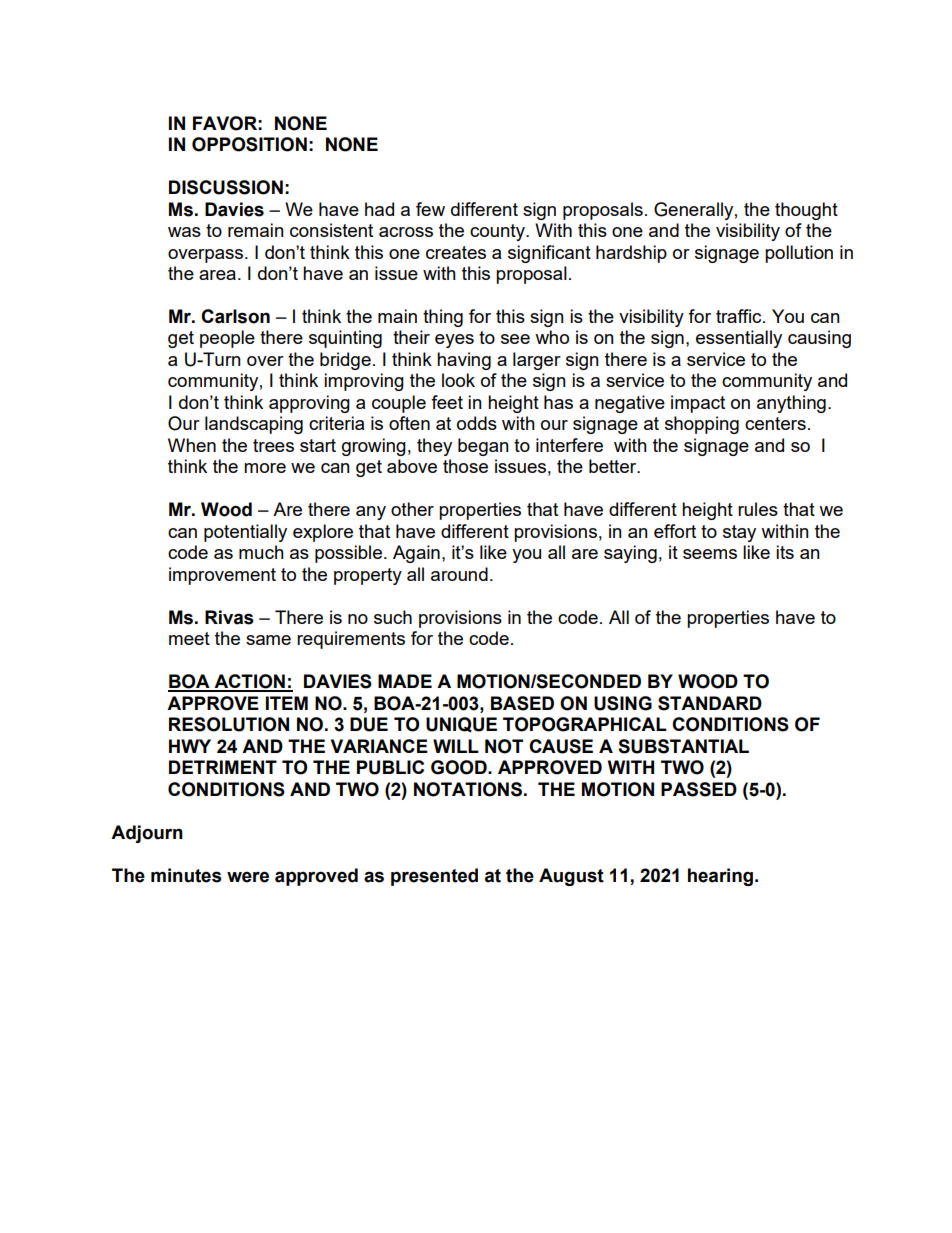  What do you see at coordinates (458, 380) in the screenshot?
I see `look` at bounding box center [458, 380].
